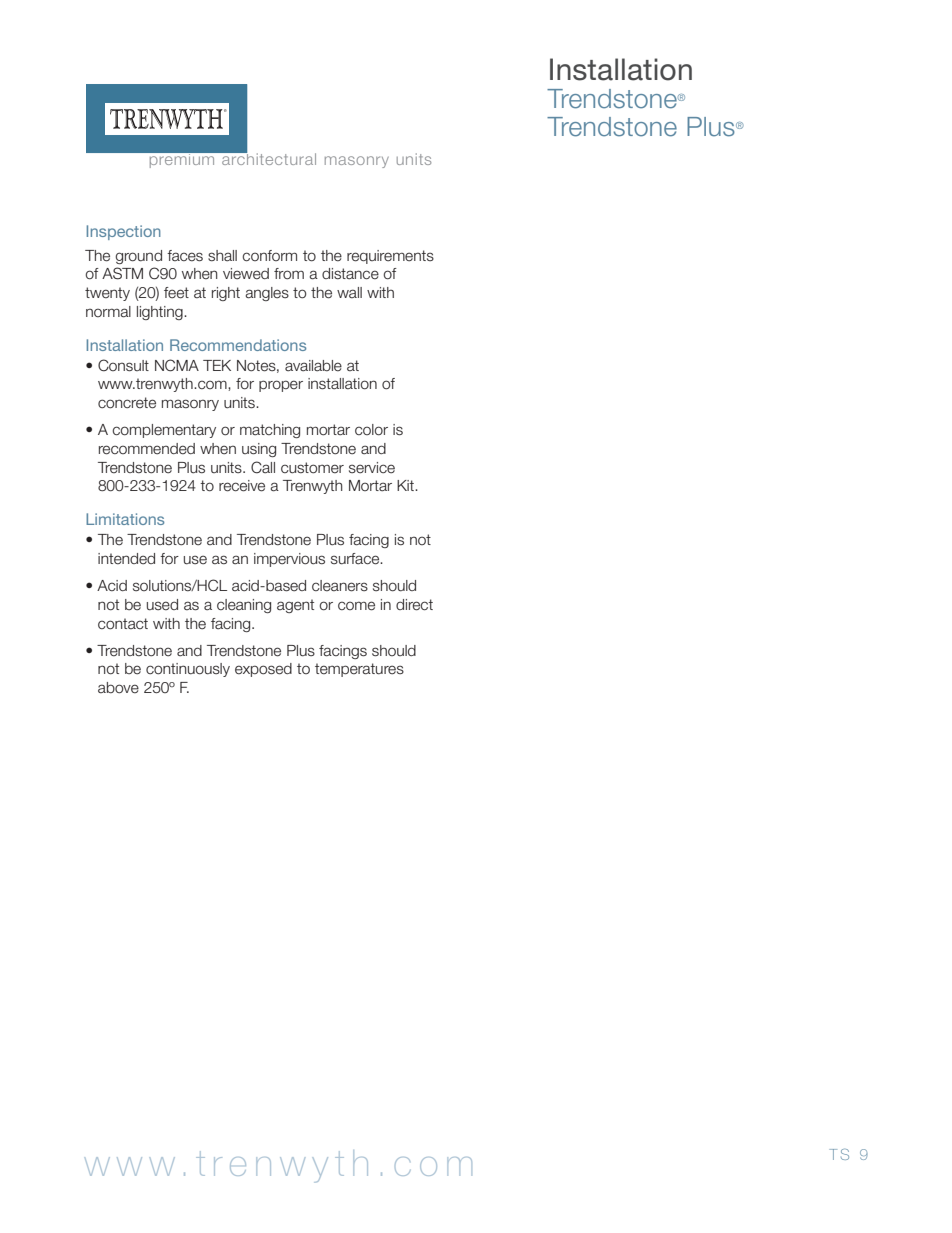 This screenshot has width=952, height=1233. What do you see at coordinates (406, 485) in the screenshot?
I see `Kit` at bounding box center [406, 485].
